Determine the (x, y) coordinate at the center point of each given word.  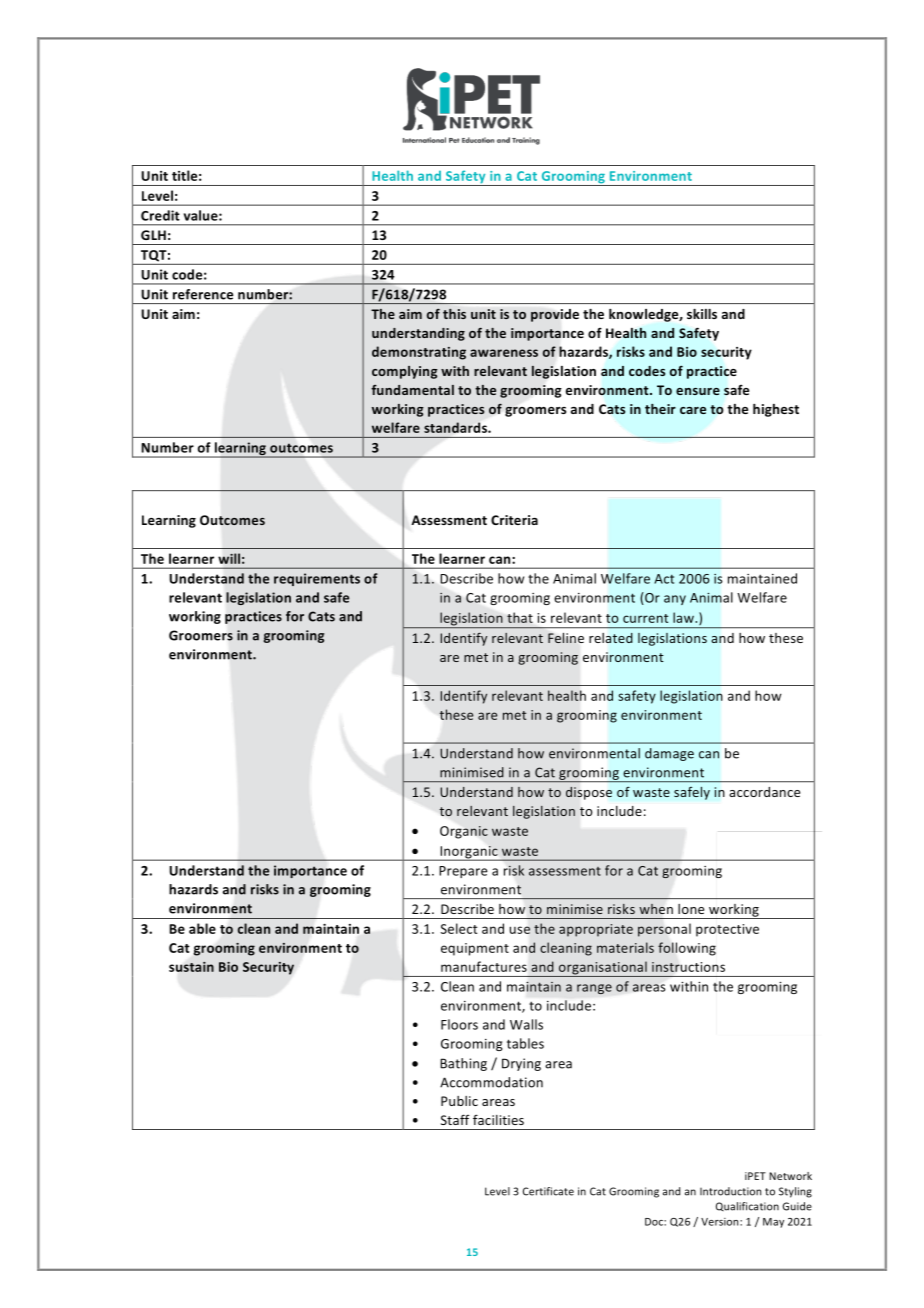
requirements (317, 579)
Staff (455, 1119)
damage (669, 754)
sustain (191, 967)
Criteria (514, 520)
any (675, 600)
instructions (688, 967)
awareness (504, 353)
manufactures (484, 966)
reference (203, 294)
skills (702, 314)
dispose (589, 793)
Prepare (463, 872)
